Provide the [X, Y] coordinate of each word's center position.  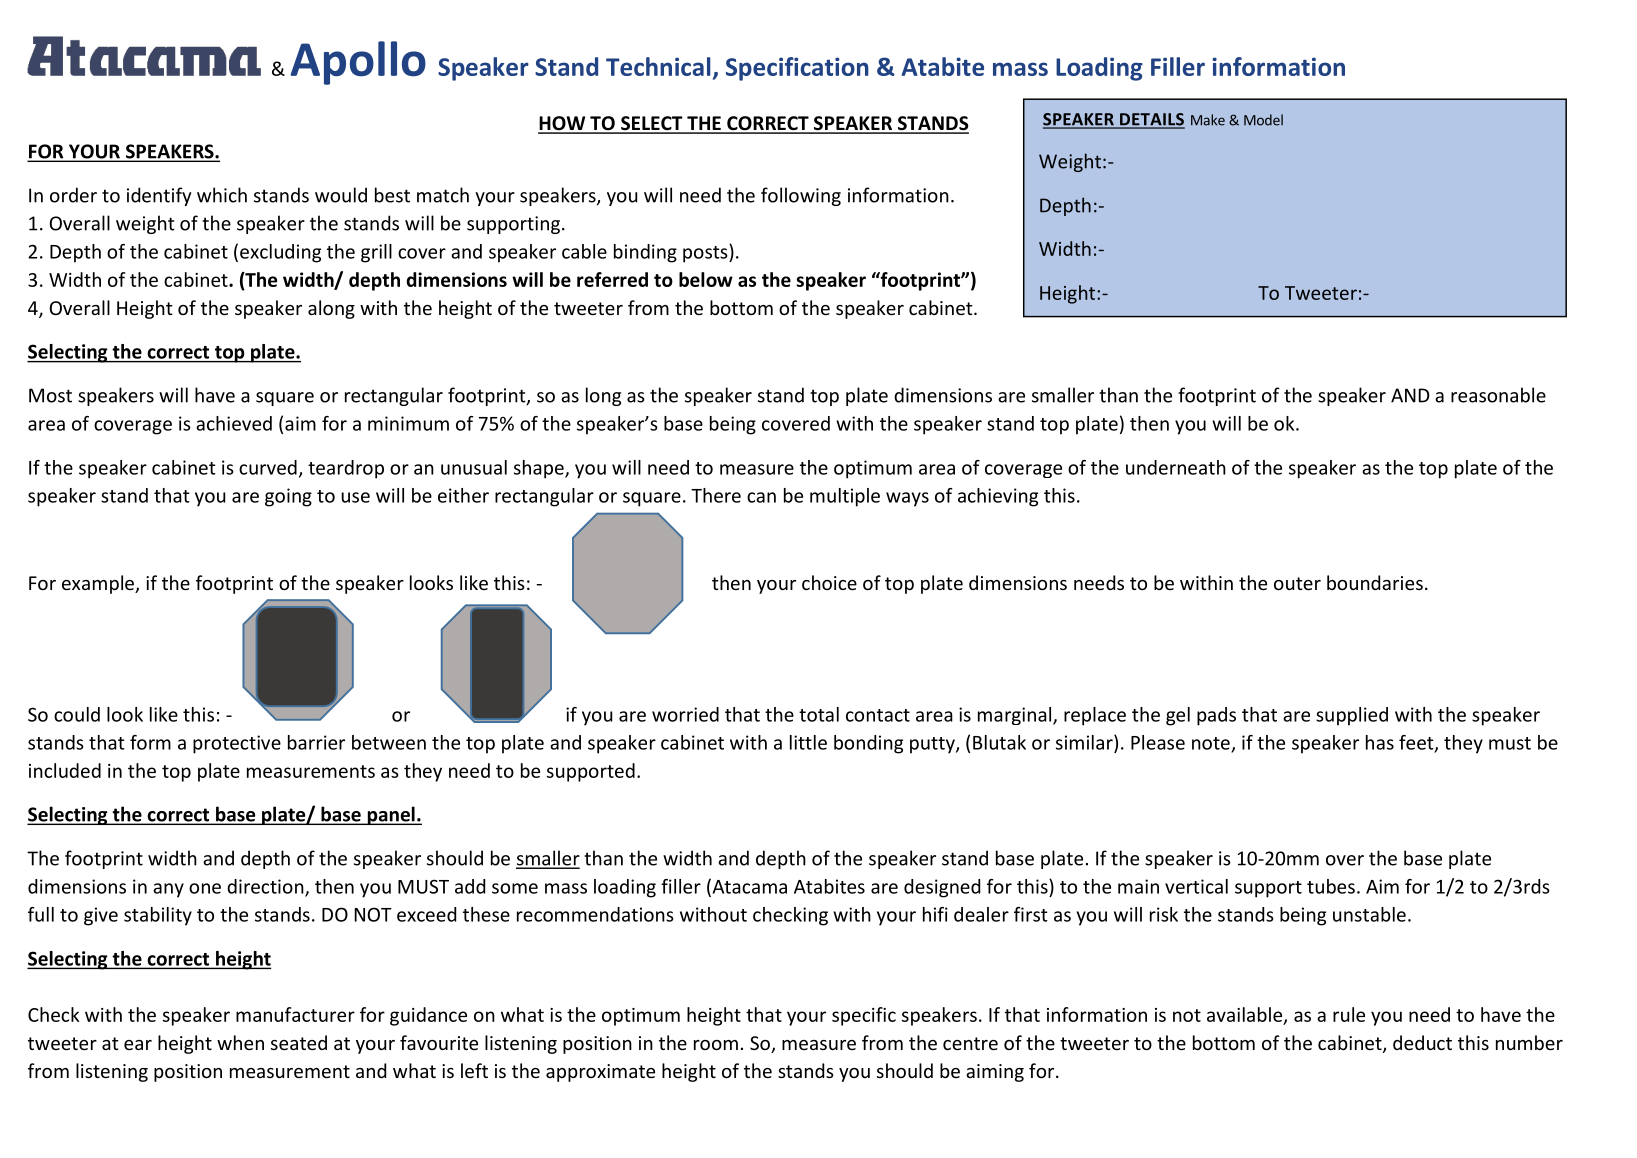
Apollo [358, 63]
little [808, 742]
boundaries [1375, 582]
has [1380, 742]
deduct [1422, 1042]
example [99, 584]
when [240, 1042]
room [716, 1045]
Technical [658, 66]
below [706, 279]
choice [829, 582]
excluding [280, 253]
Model [1263, 120]
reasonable [1498, 395]
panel [391, 815]
